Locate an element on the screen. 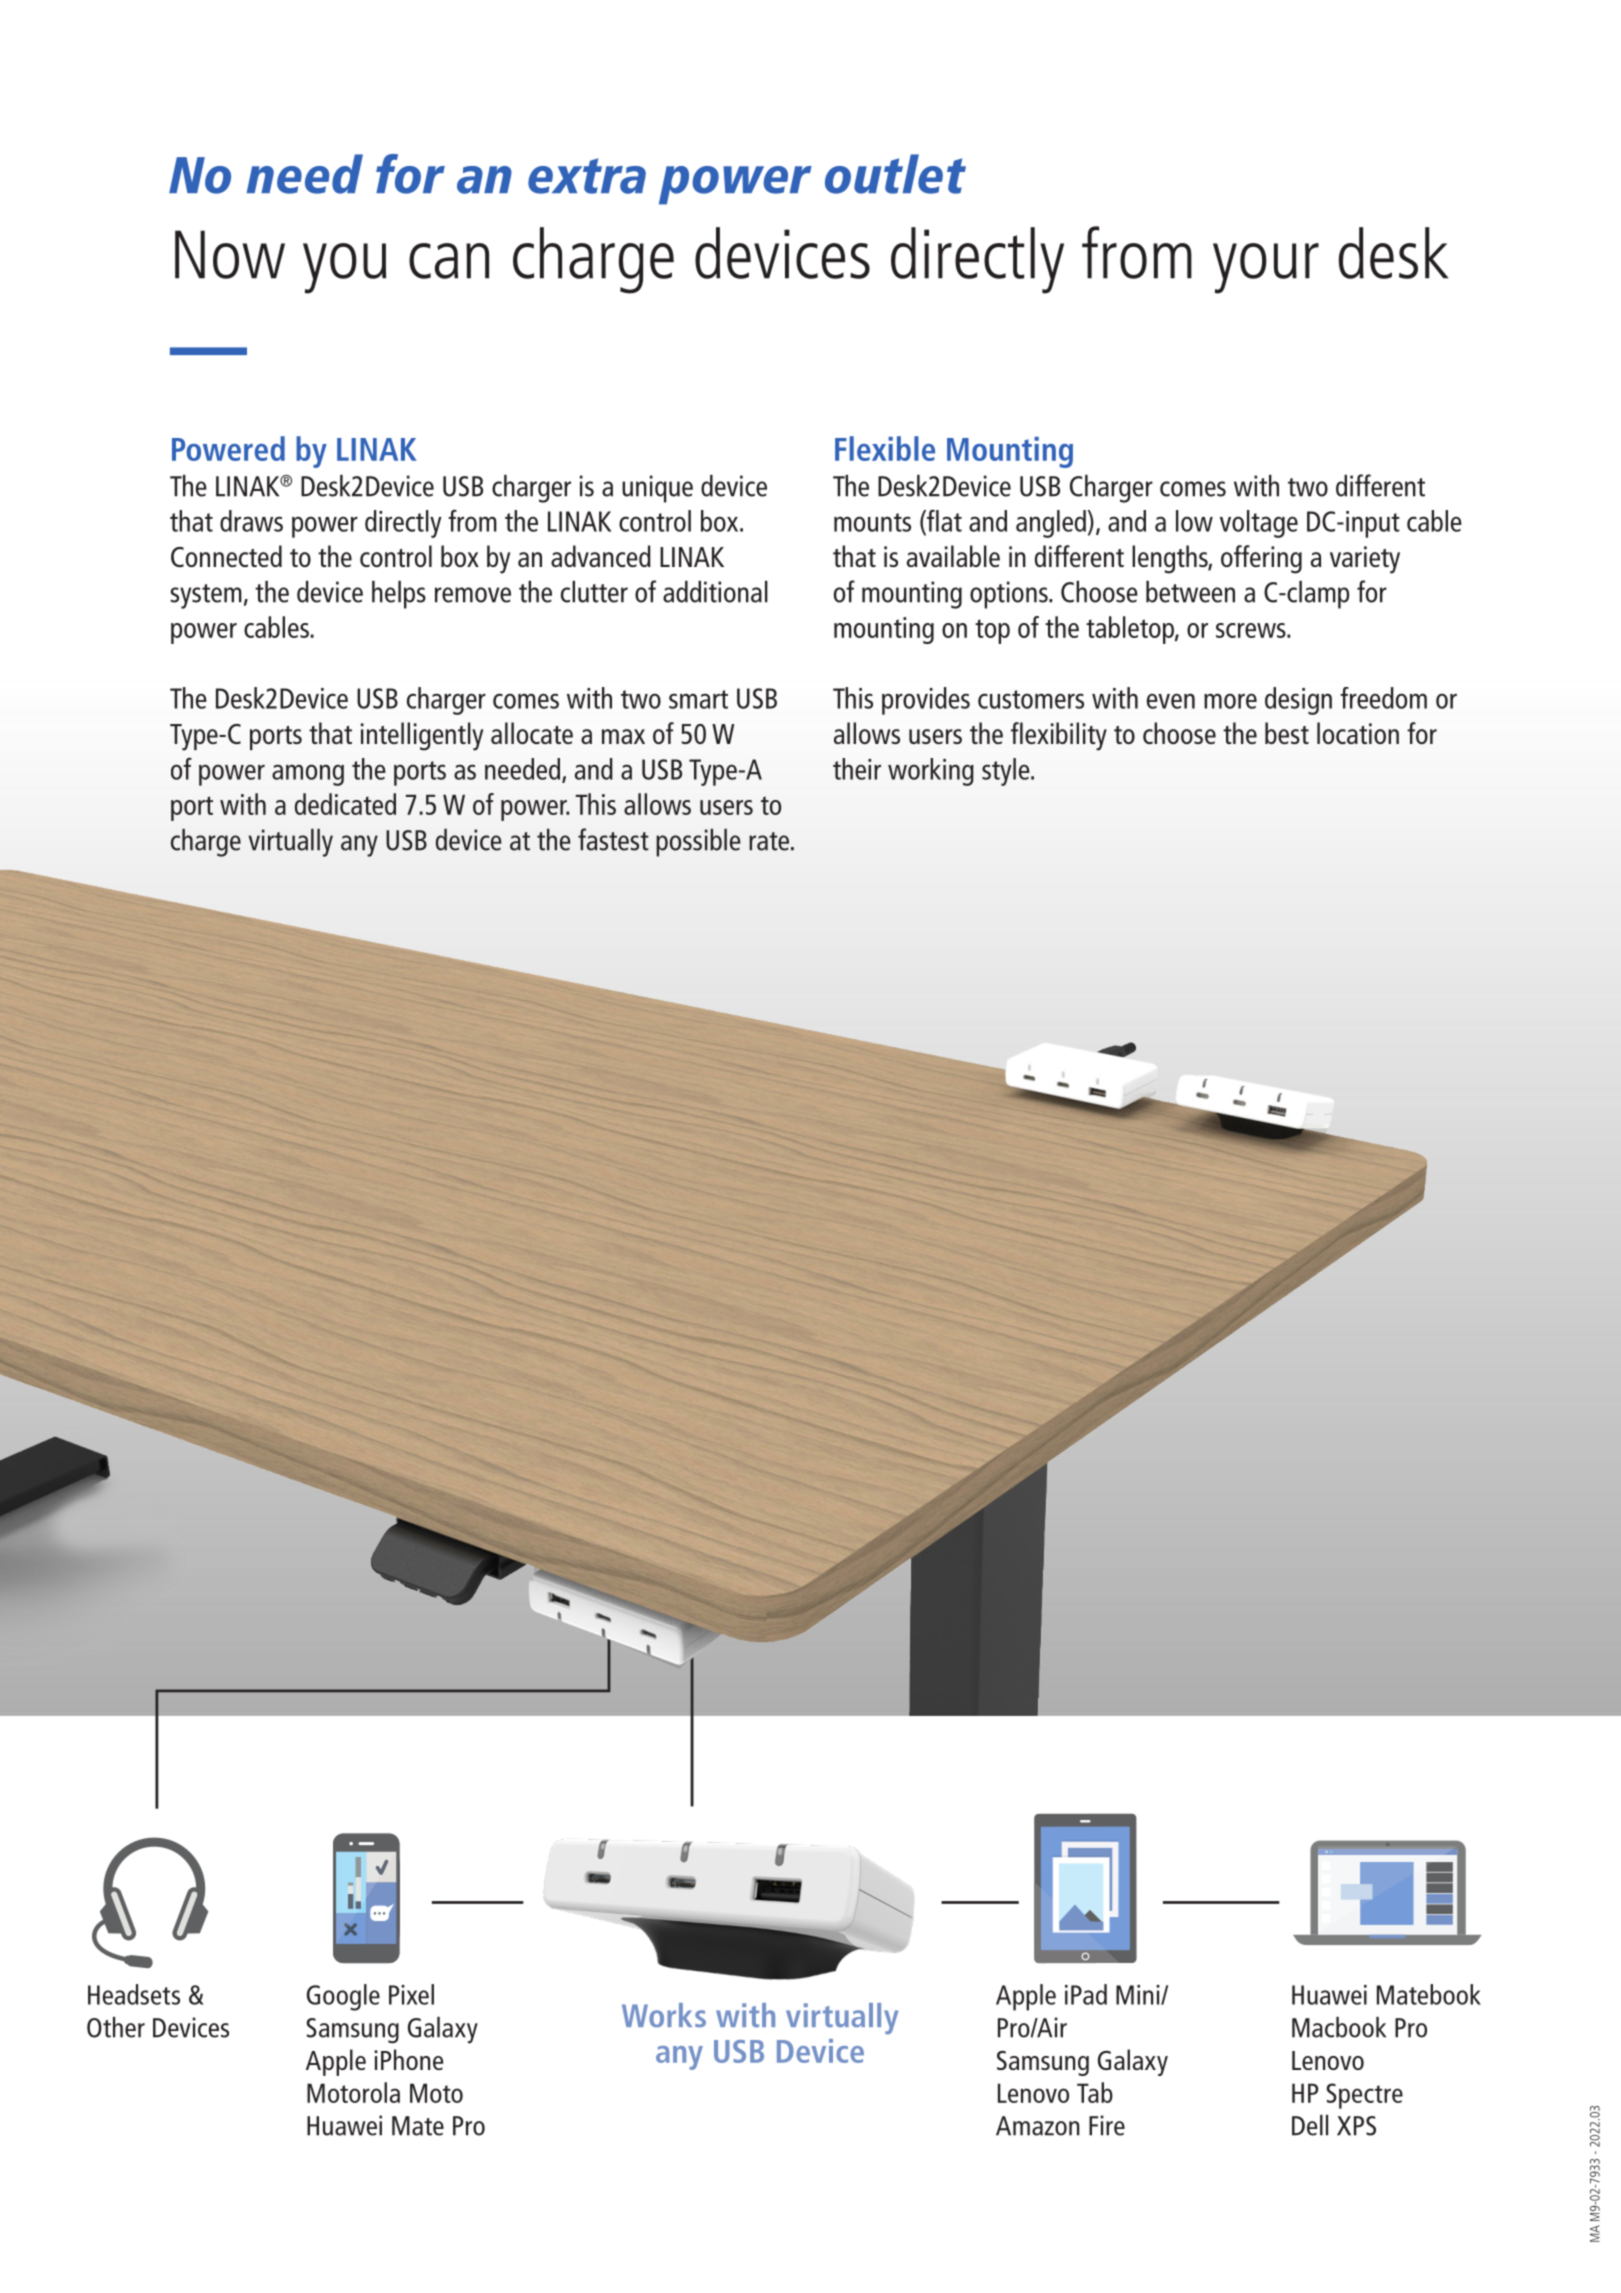  Google is located at coordinates (343, 1997).
